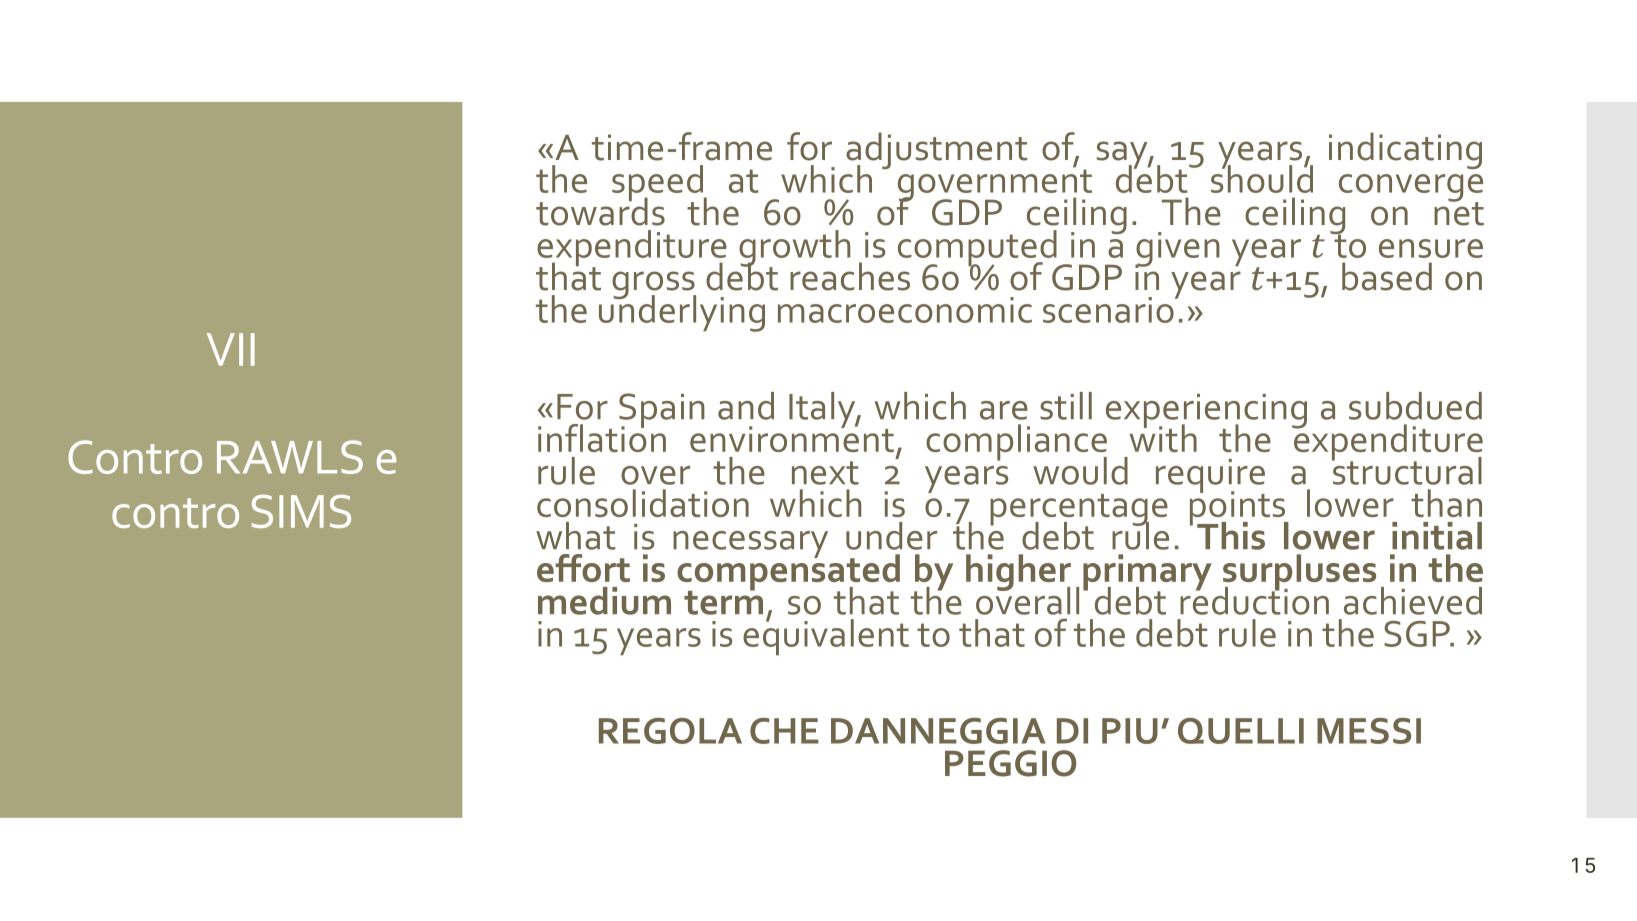 This screenshot has height=921, width=1637. I want to click on subdued, so click(1415, 406).
